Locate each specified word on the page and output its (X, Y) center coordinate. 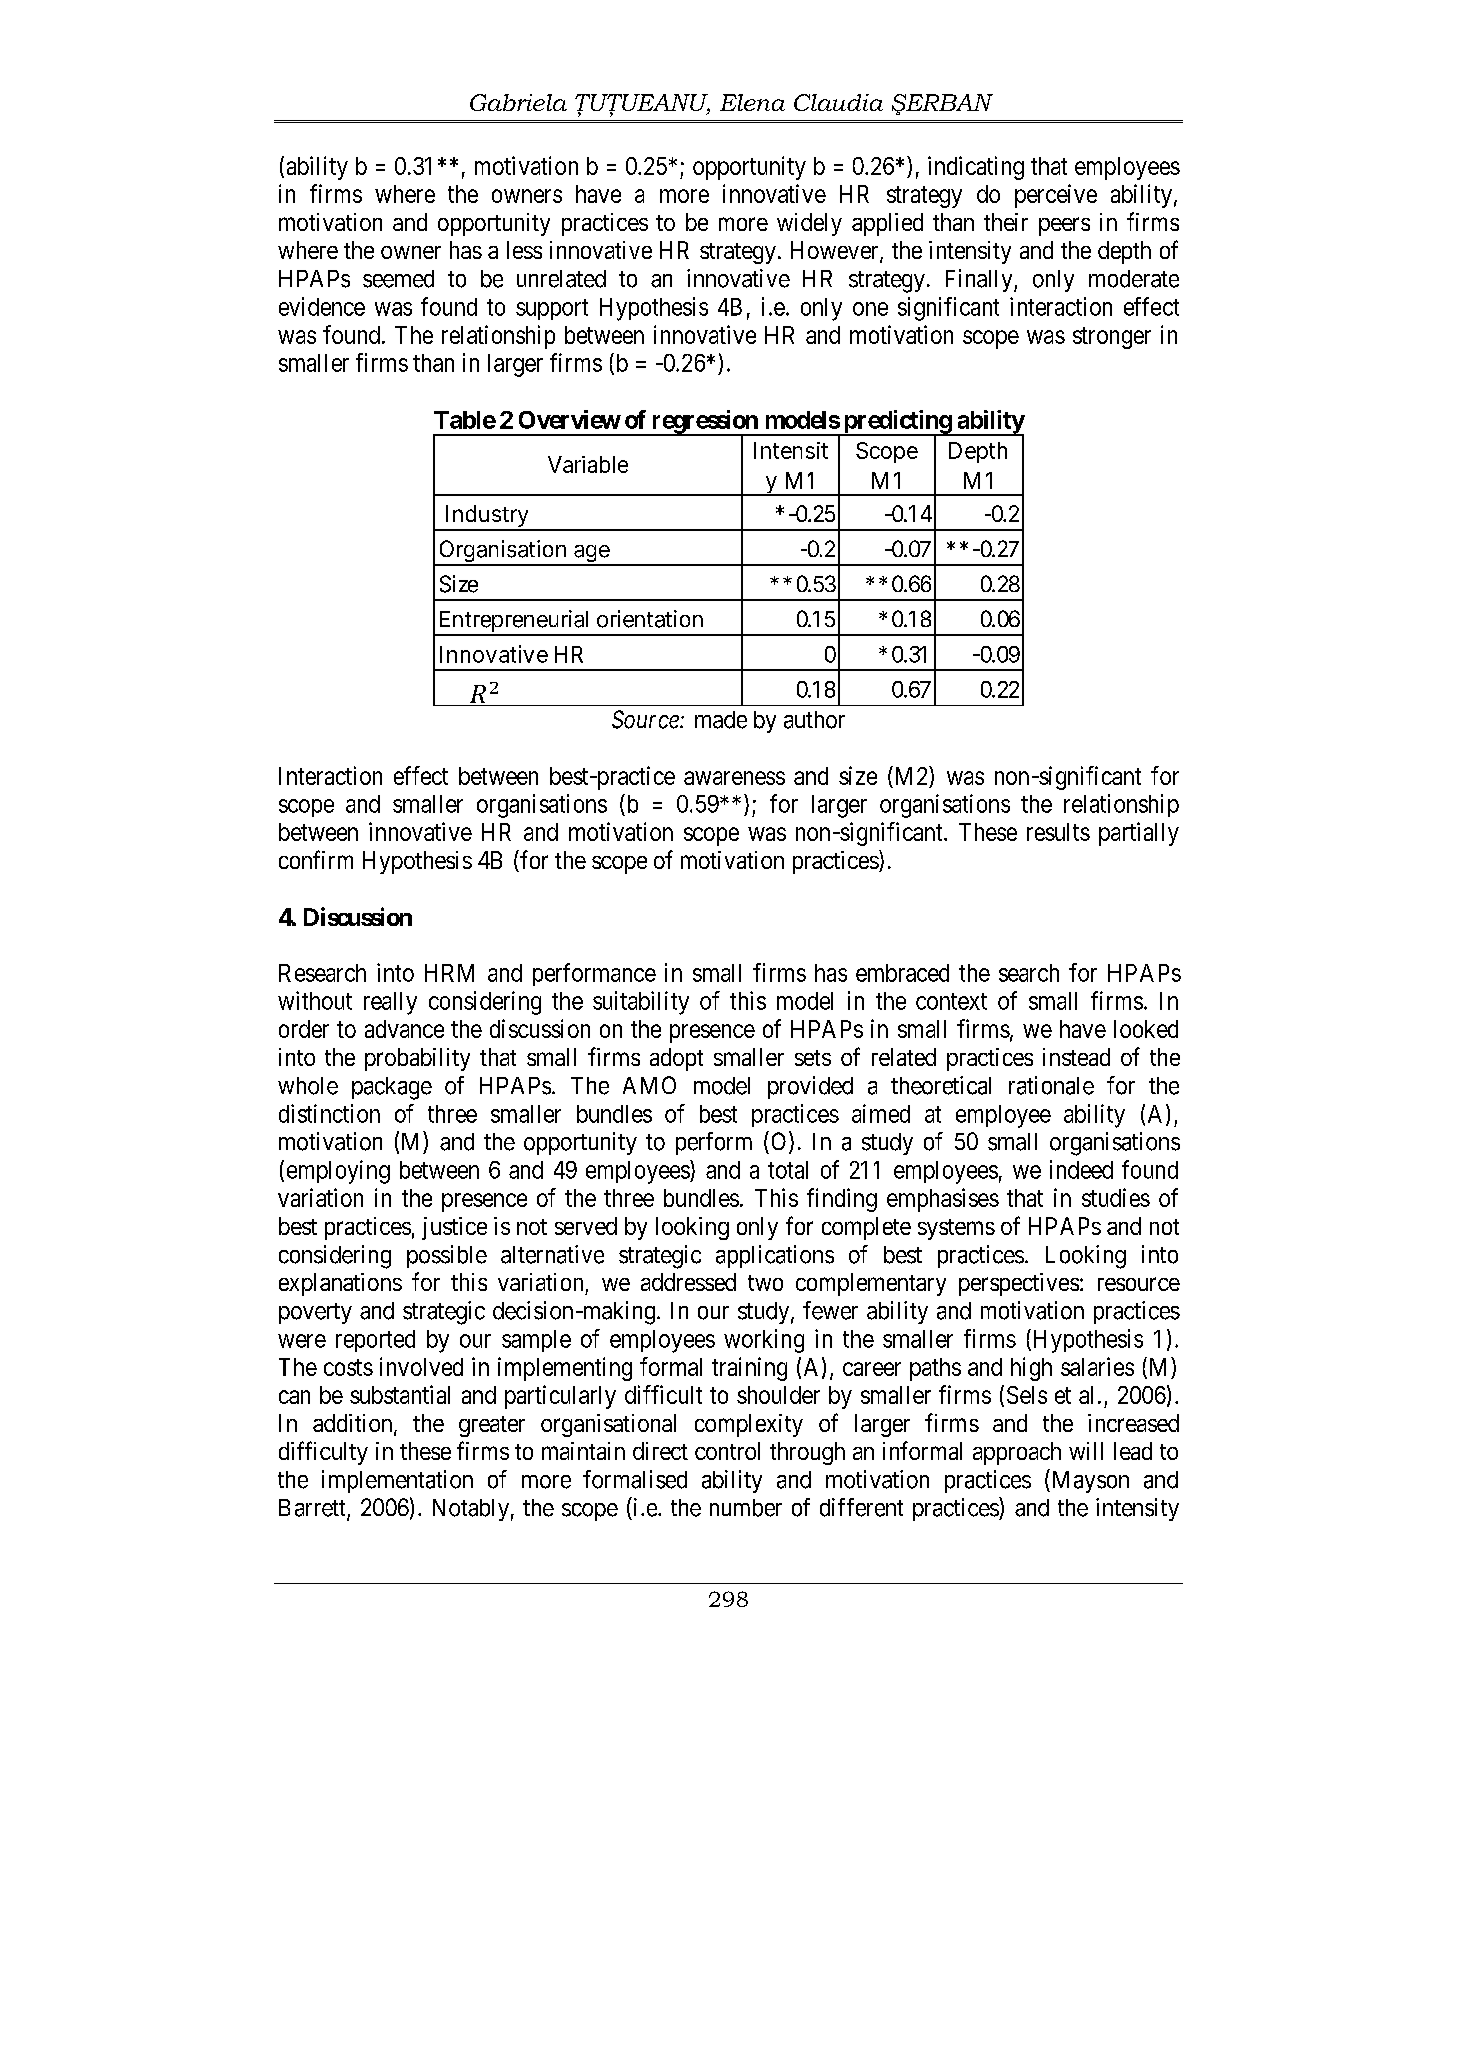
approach (1017, 1453)
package (392, 1088)
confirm (316, 859)
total (788, 1170)
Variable (588, 464)
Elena (752, 102)
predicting (897, 423)
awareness (734, 778)
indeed (1081, 1169)
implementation (397, 1481)
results (1058, 832)
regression (704, 423)
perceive (1056, 196)
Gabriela (518, 102)
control (727, 1451)
